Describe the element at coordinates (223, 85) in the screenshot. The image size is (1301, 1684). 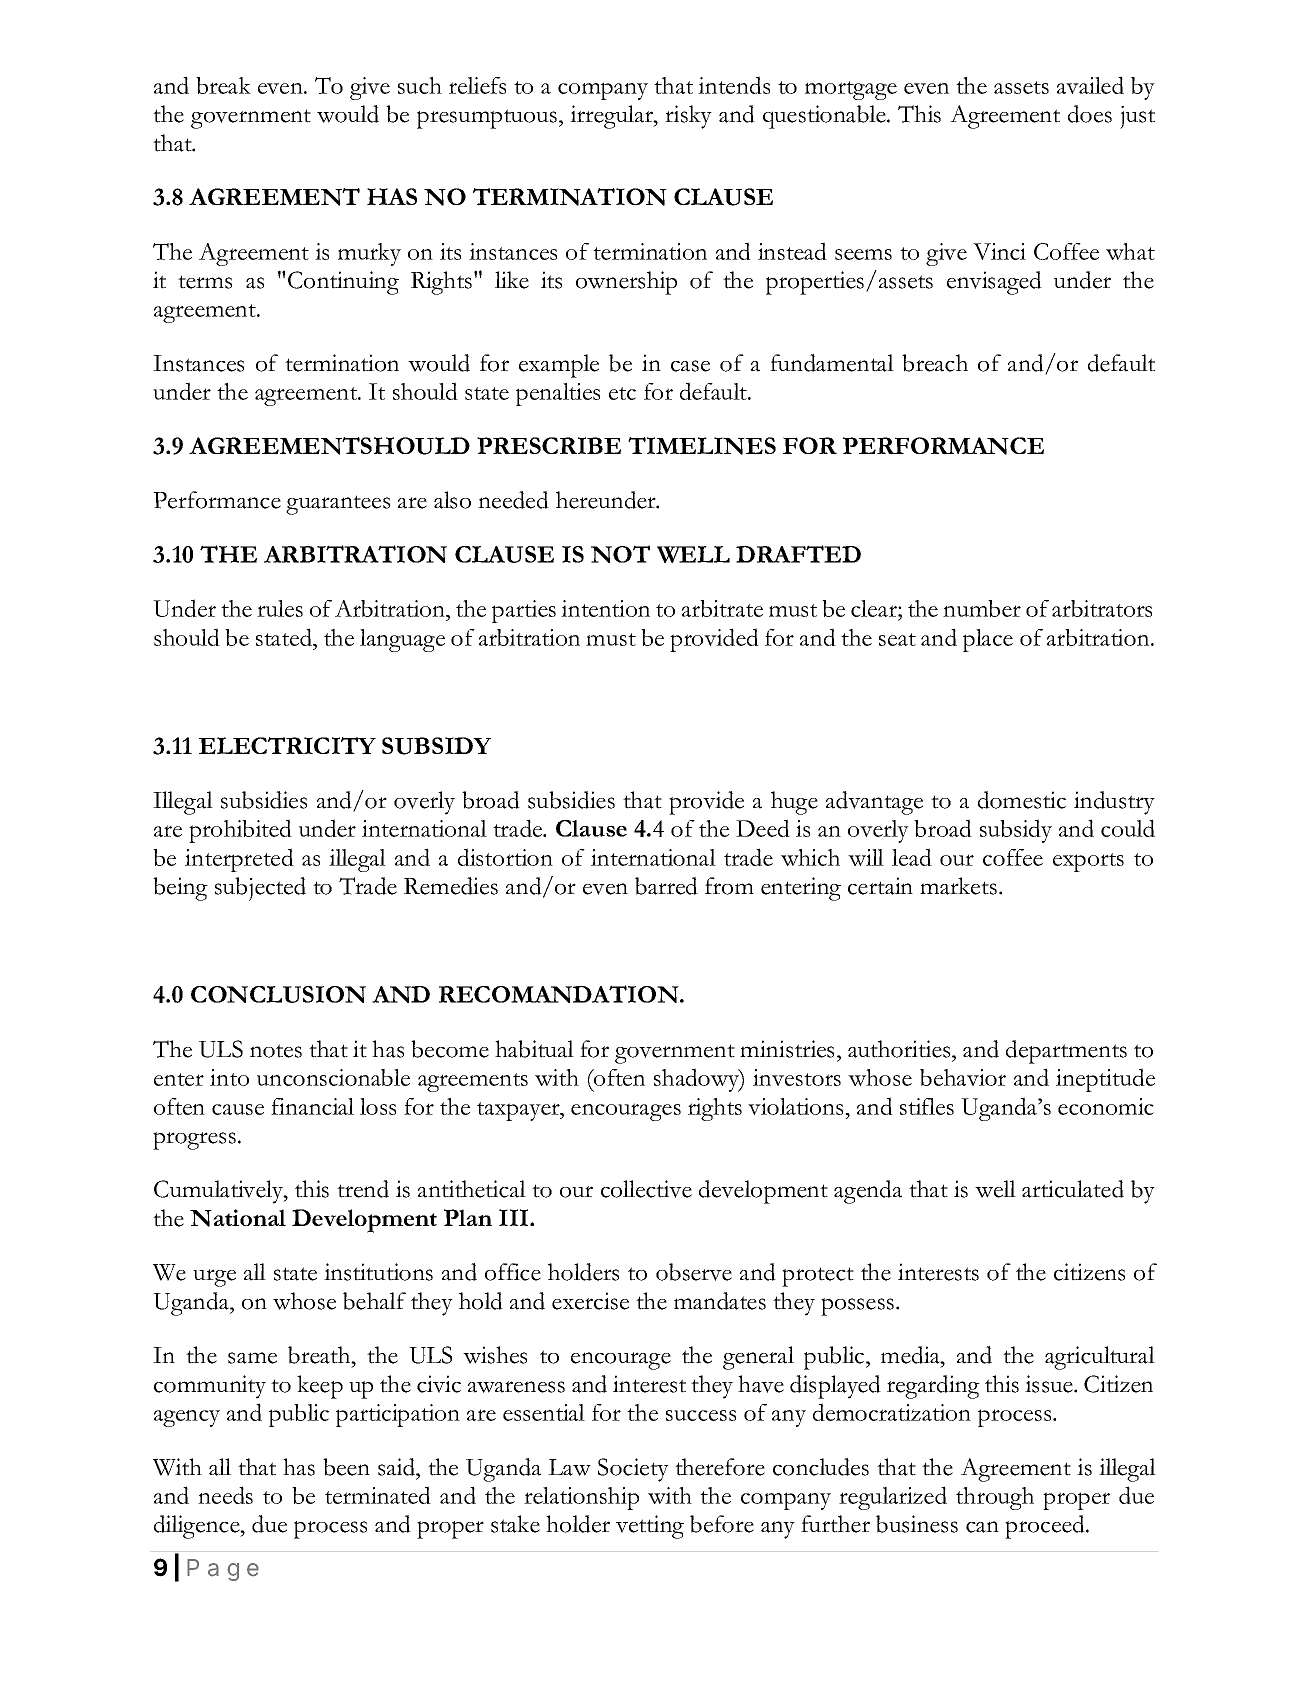
I see `break` at that location.
